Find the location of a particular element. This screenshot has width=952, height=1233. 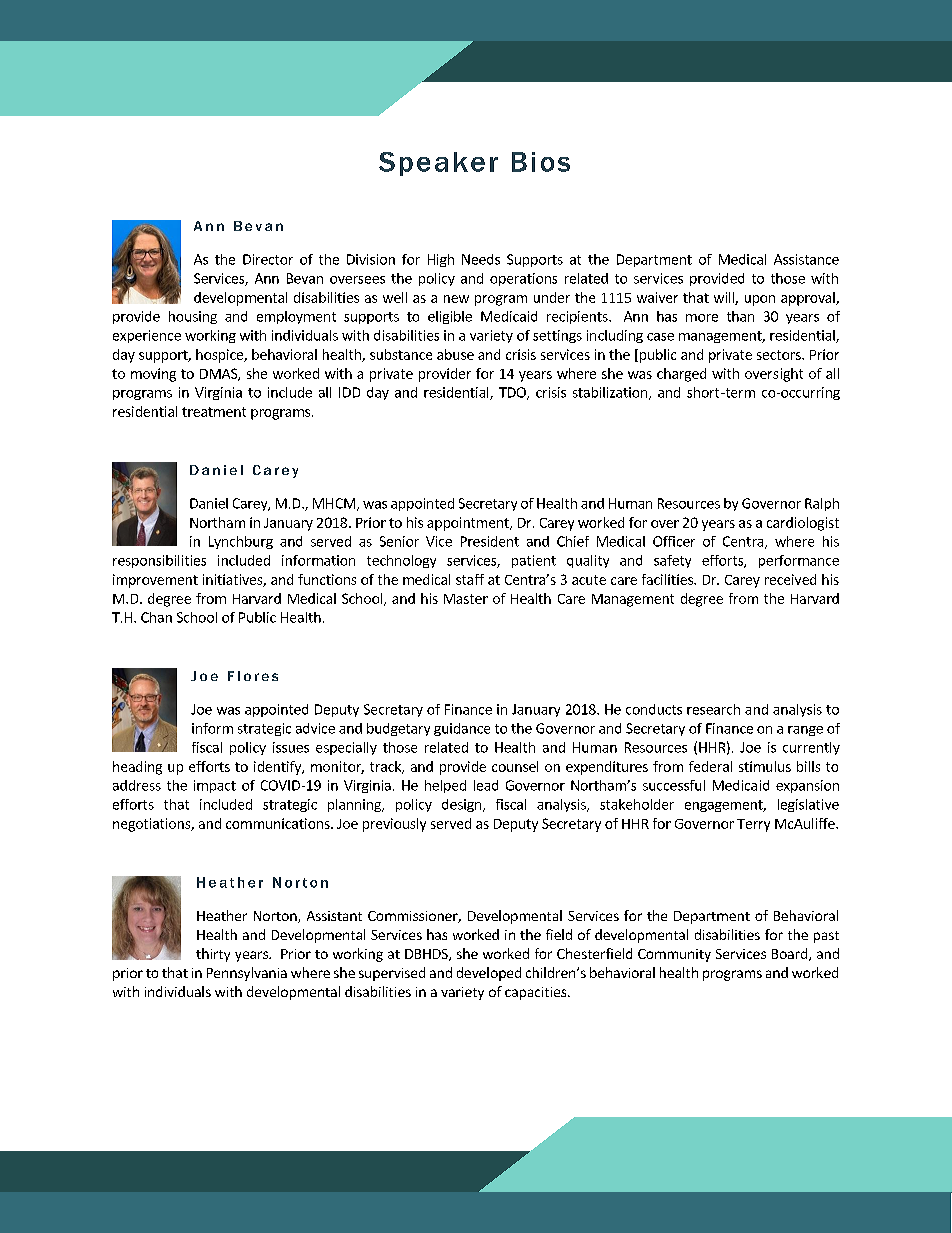

stimulus is located at coordinates (765, 766).
